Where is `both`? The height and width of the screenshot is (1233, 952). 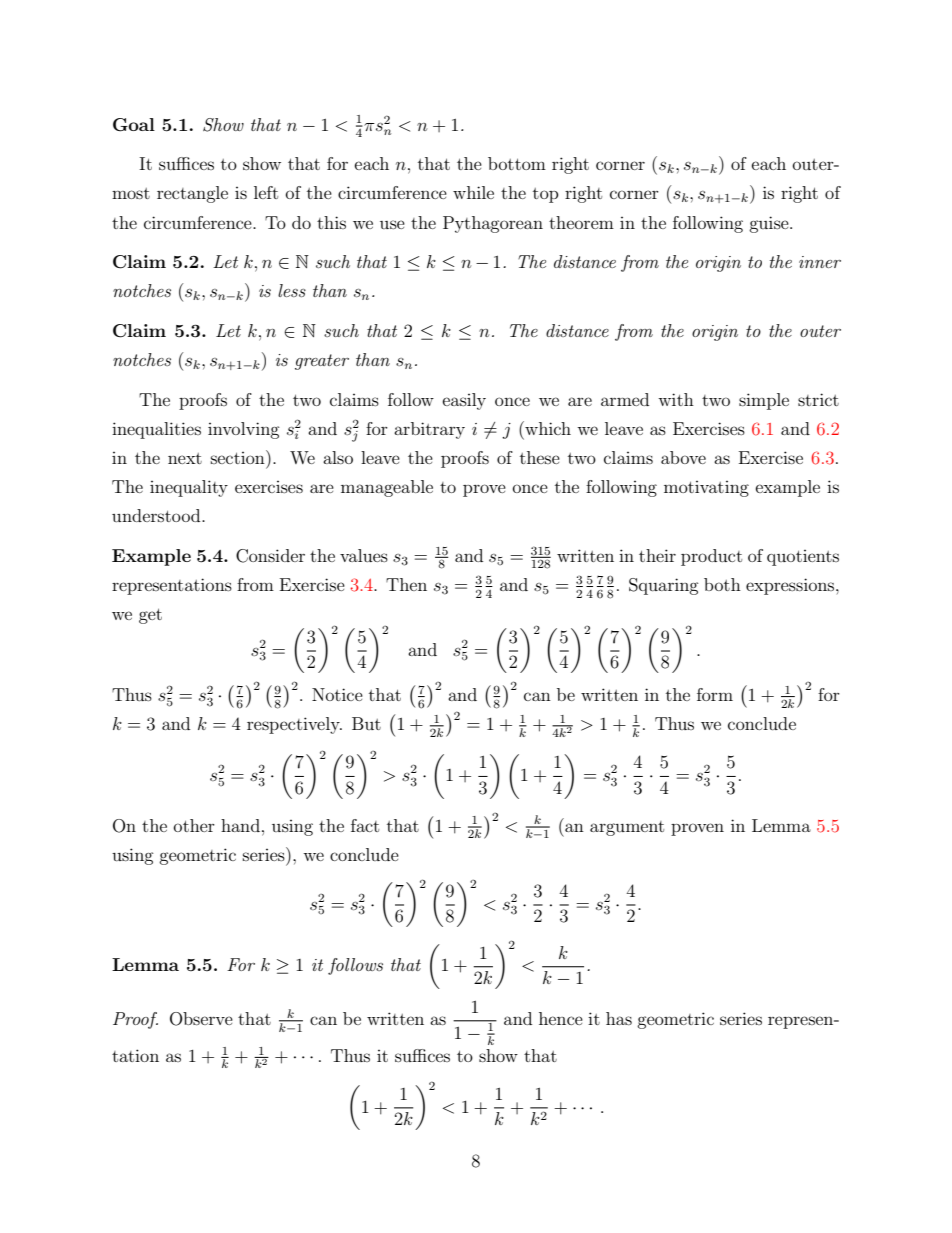 both is located at coordinates (722, 584).
